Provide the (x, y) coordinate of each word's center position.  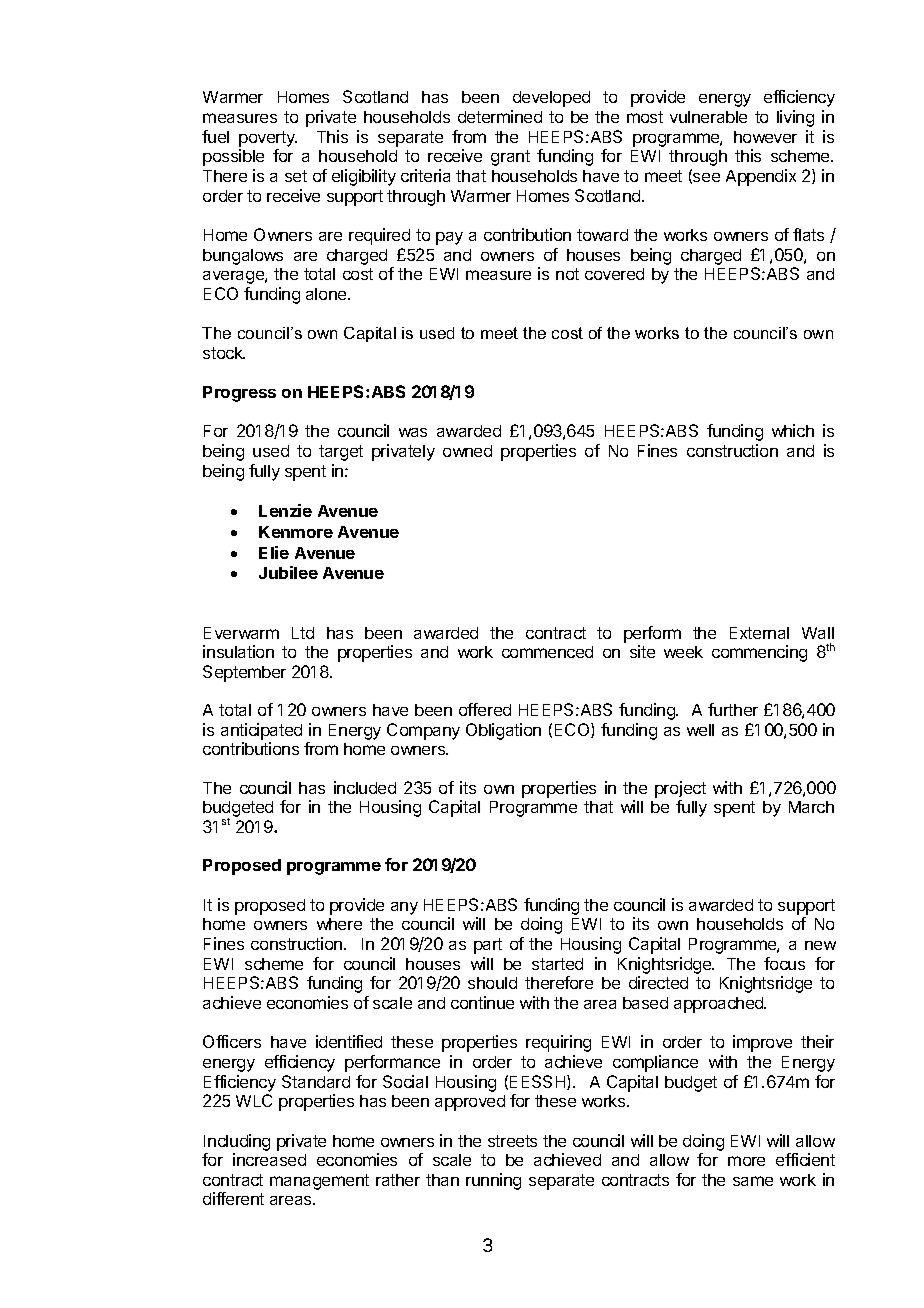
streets (512, 1141)
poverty (268, 139)
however (765, 137)
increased (269, 1159)
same (753, 1181)
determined (500, 116)
